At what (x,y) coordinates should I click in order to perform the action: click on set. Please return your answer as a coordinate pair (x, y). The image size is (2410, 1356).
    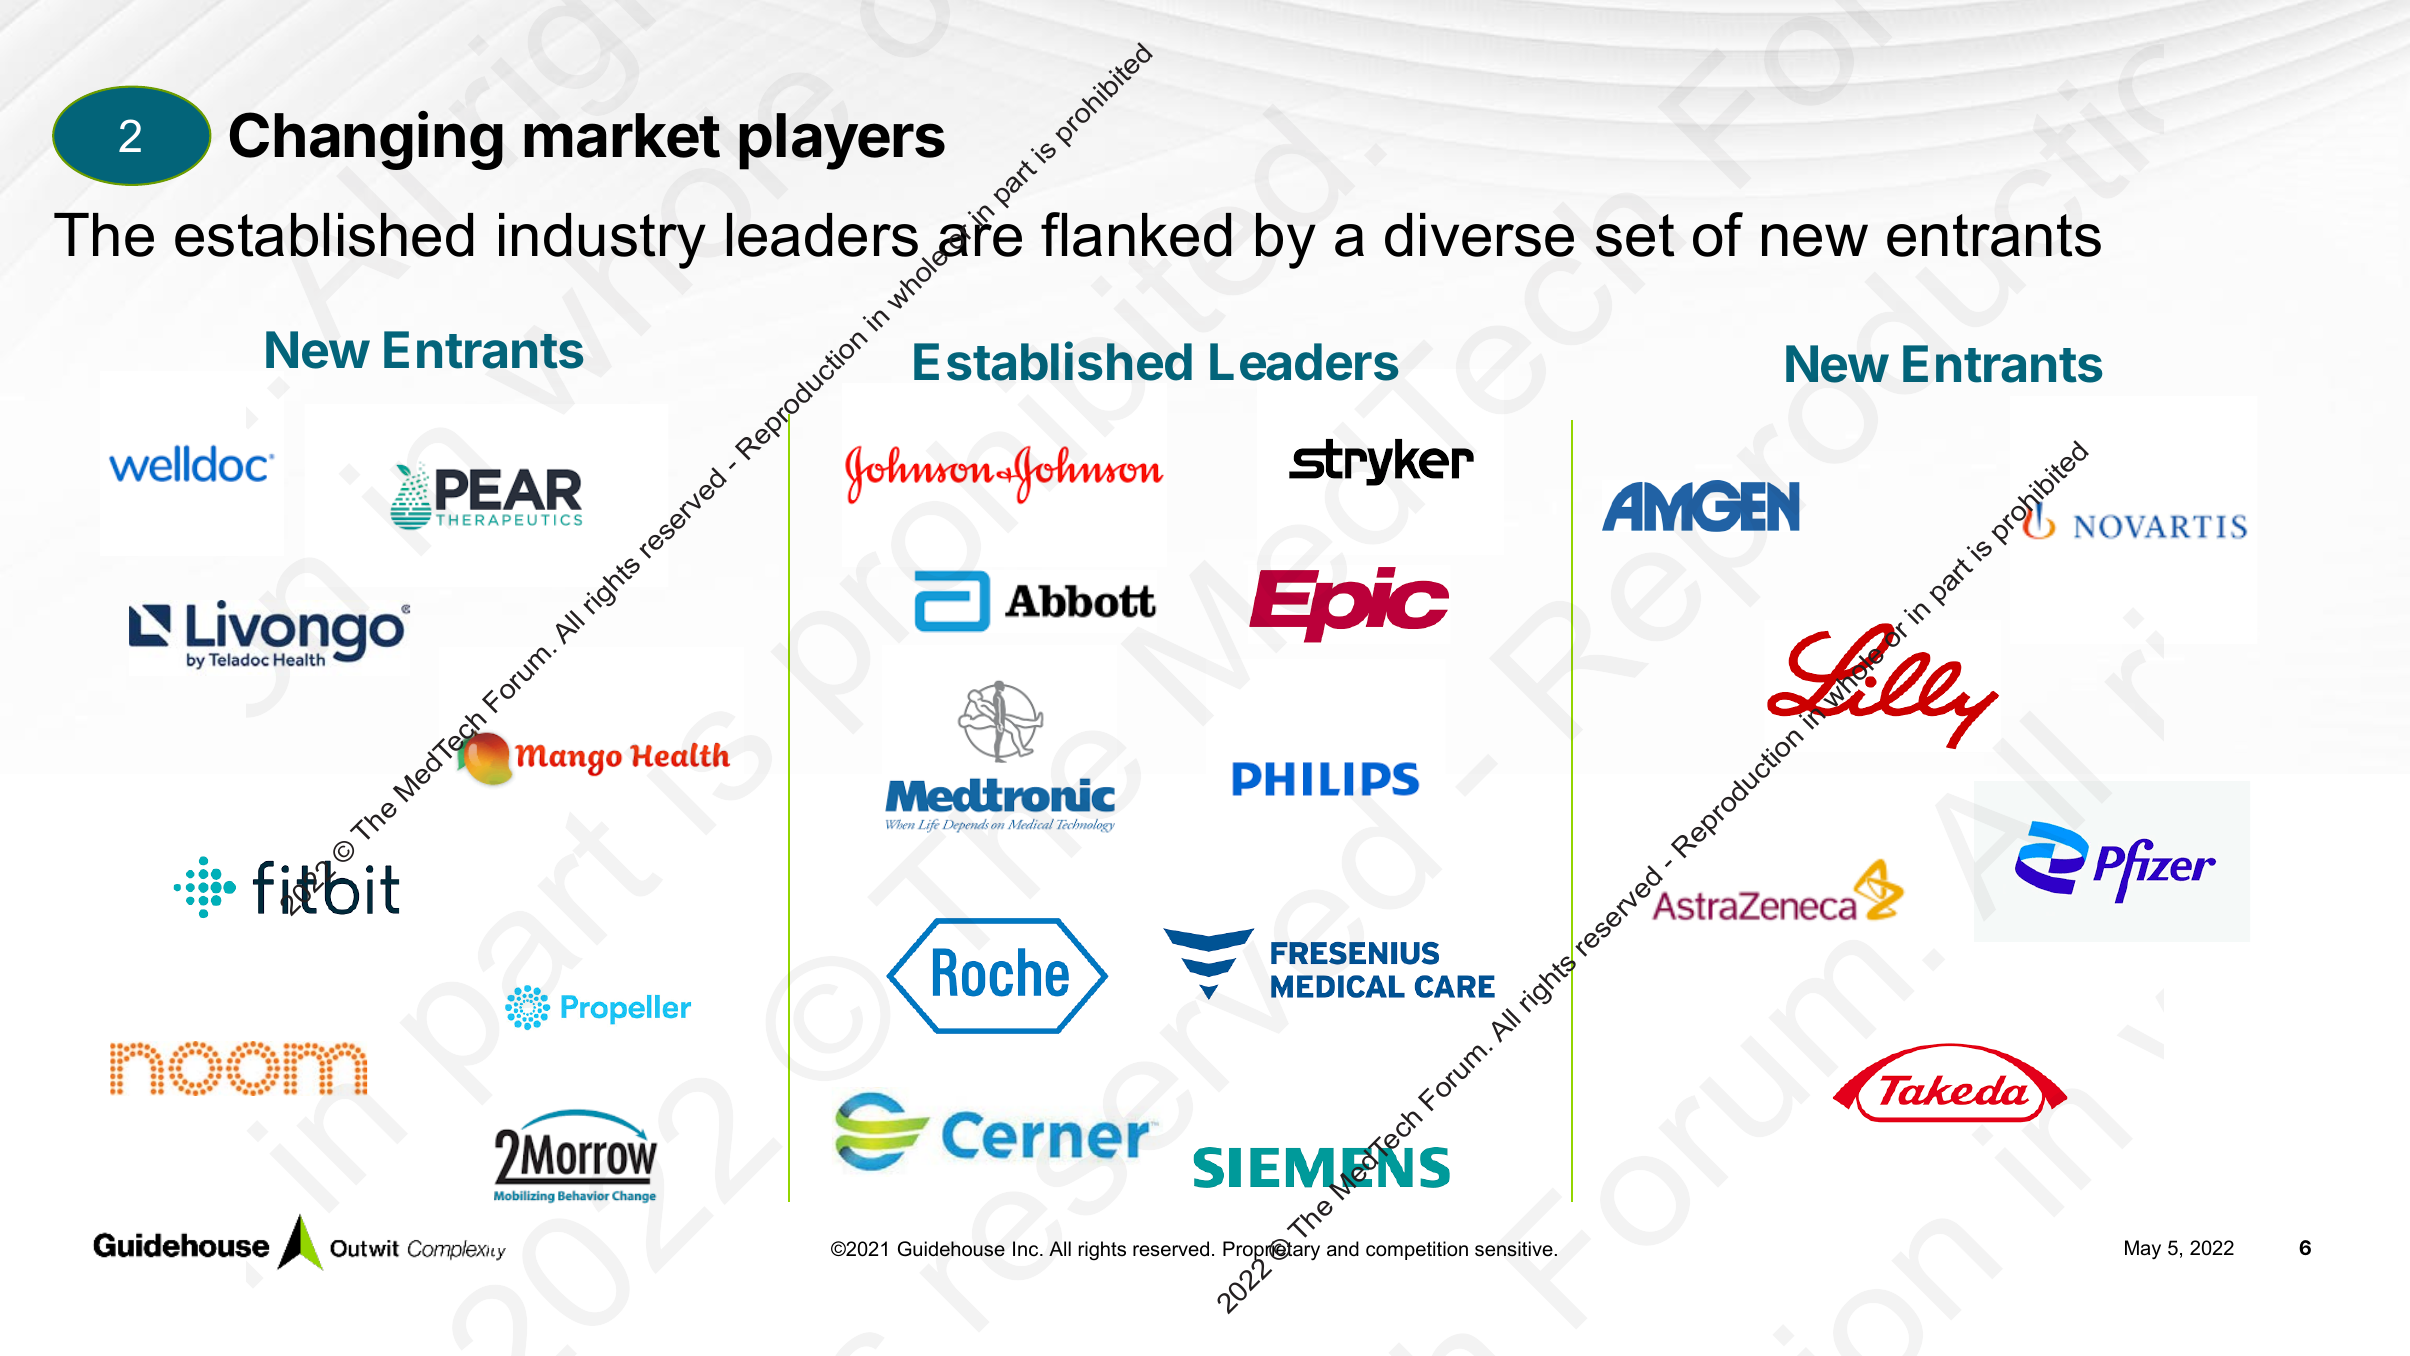
    Looking at the image, I should click on (1635, 235).
